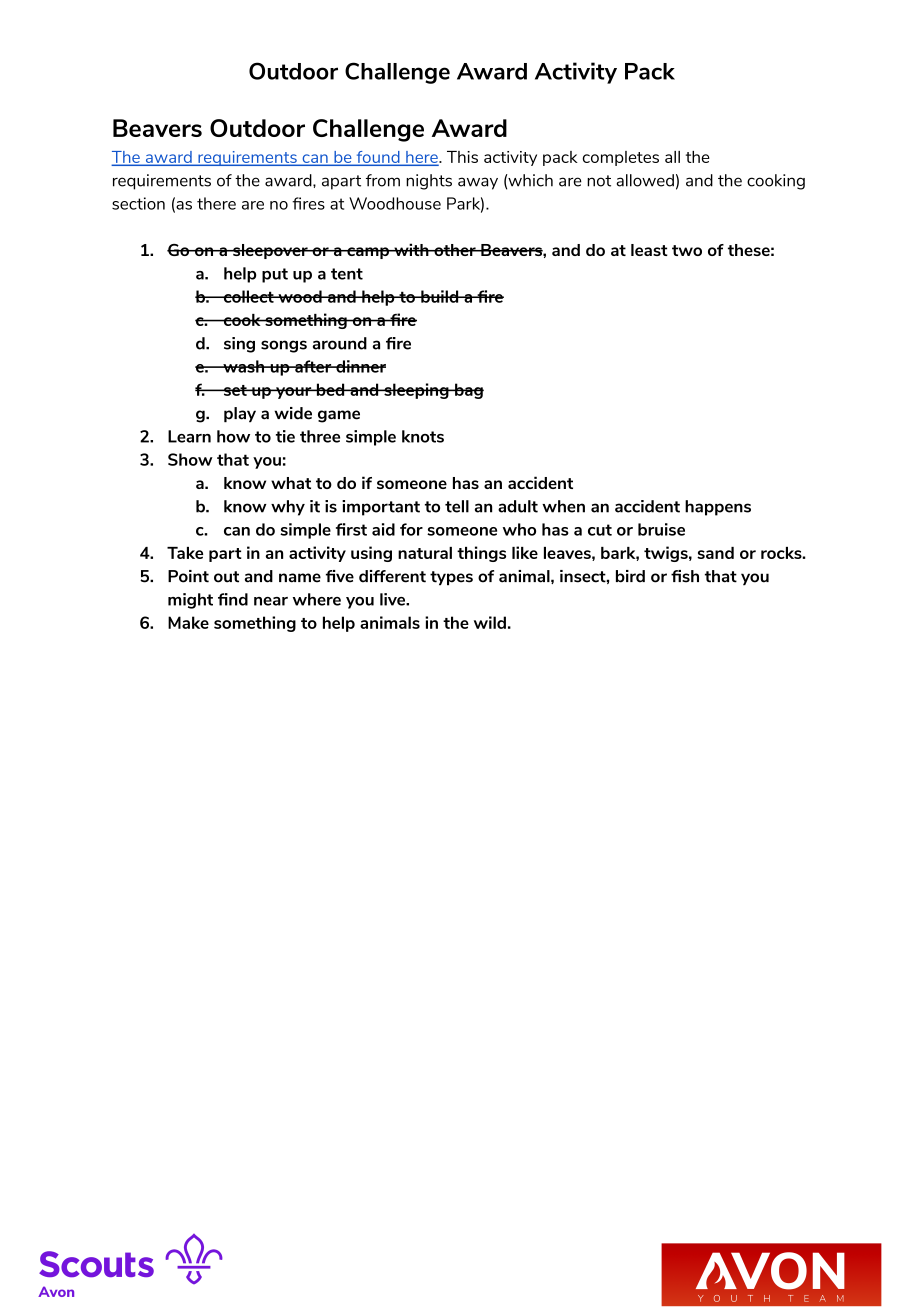  What do you see at coordinates (423, 436) in the page?
I see `knots` at bounding box center [423, 436].
